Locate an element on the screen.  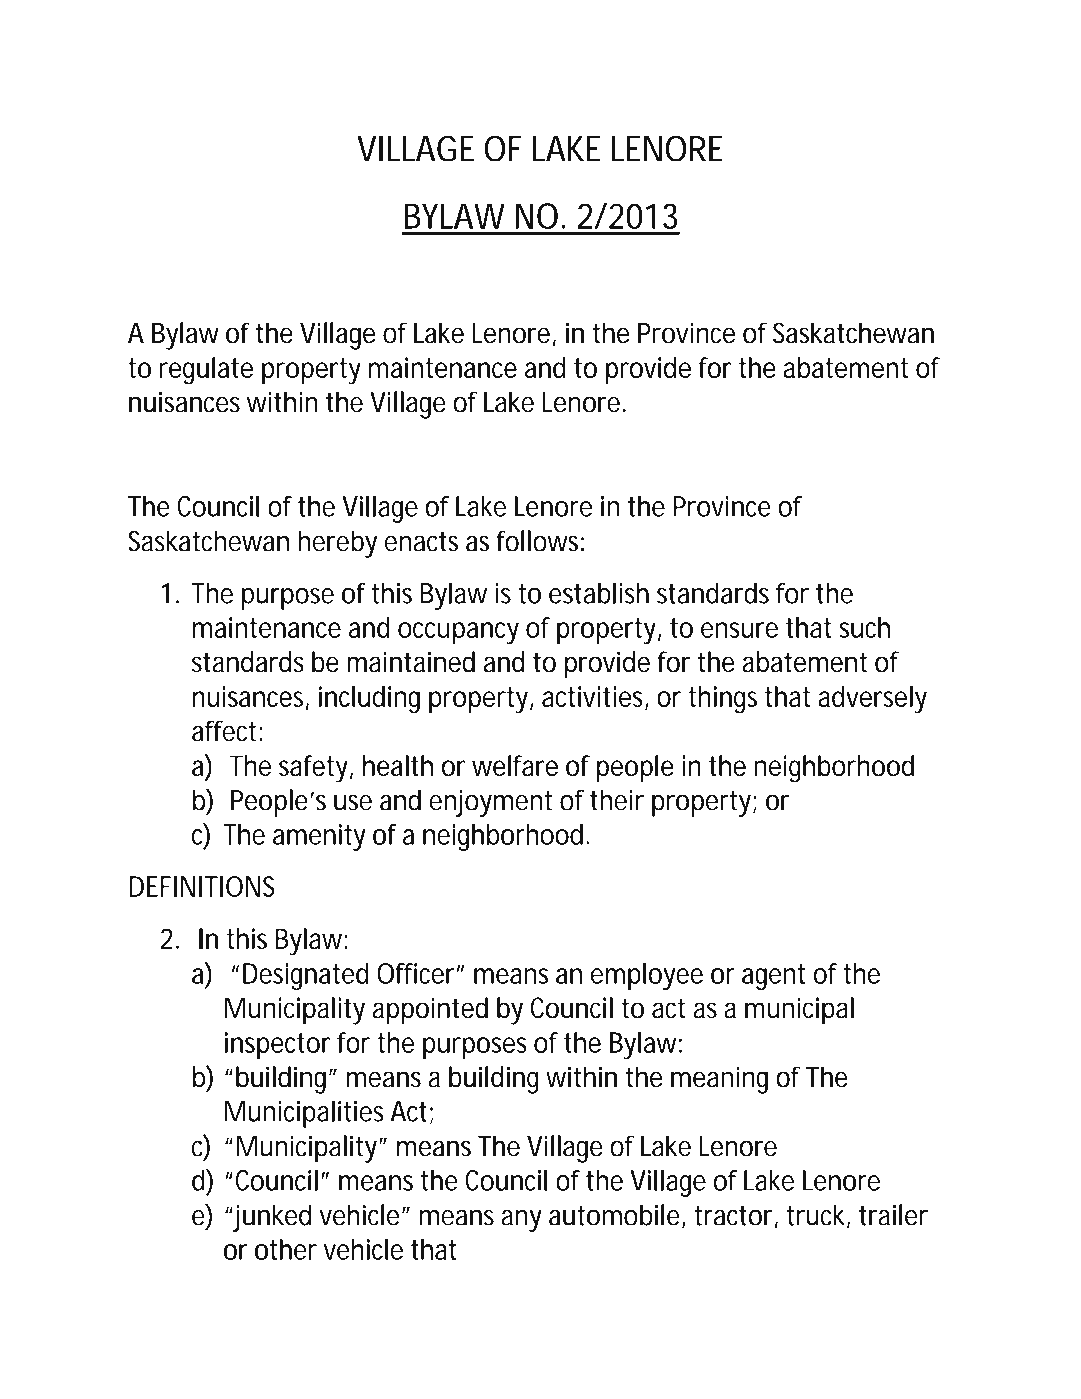
follows is located at coordinates (537, 541).
